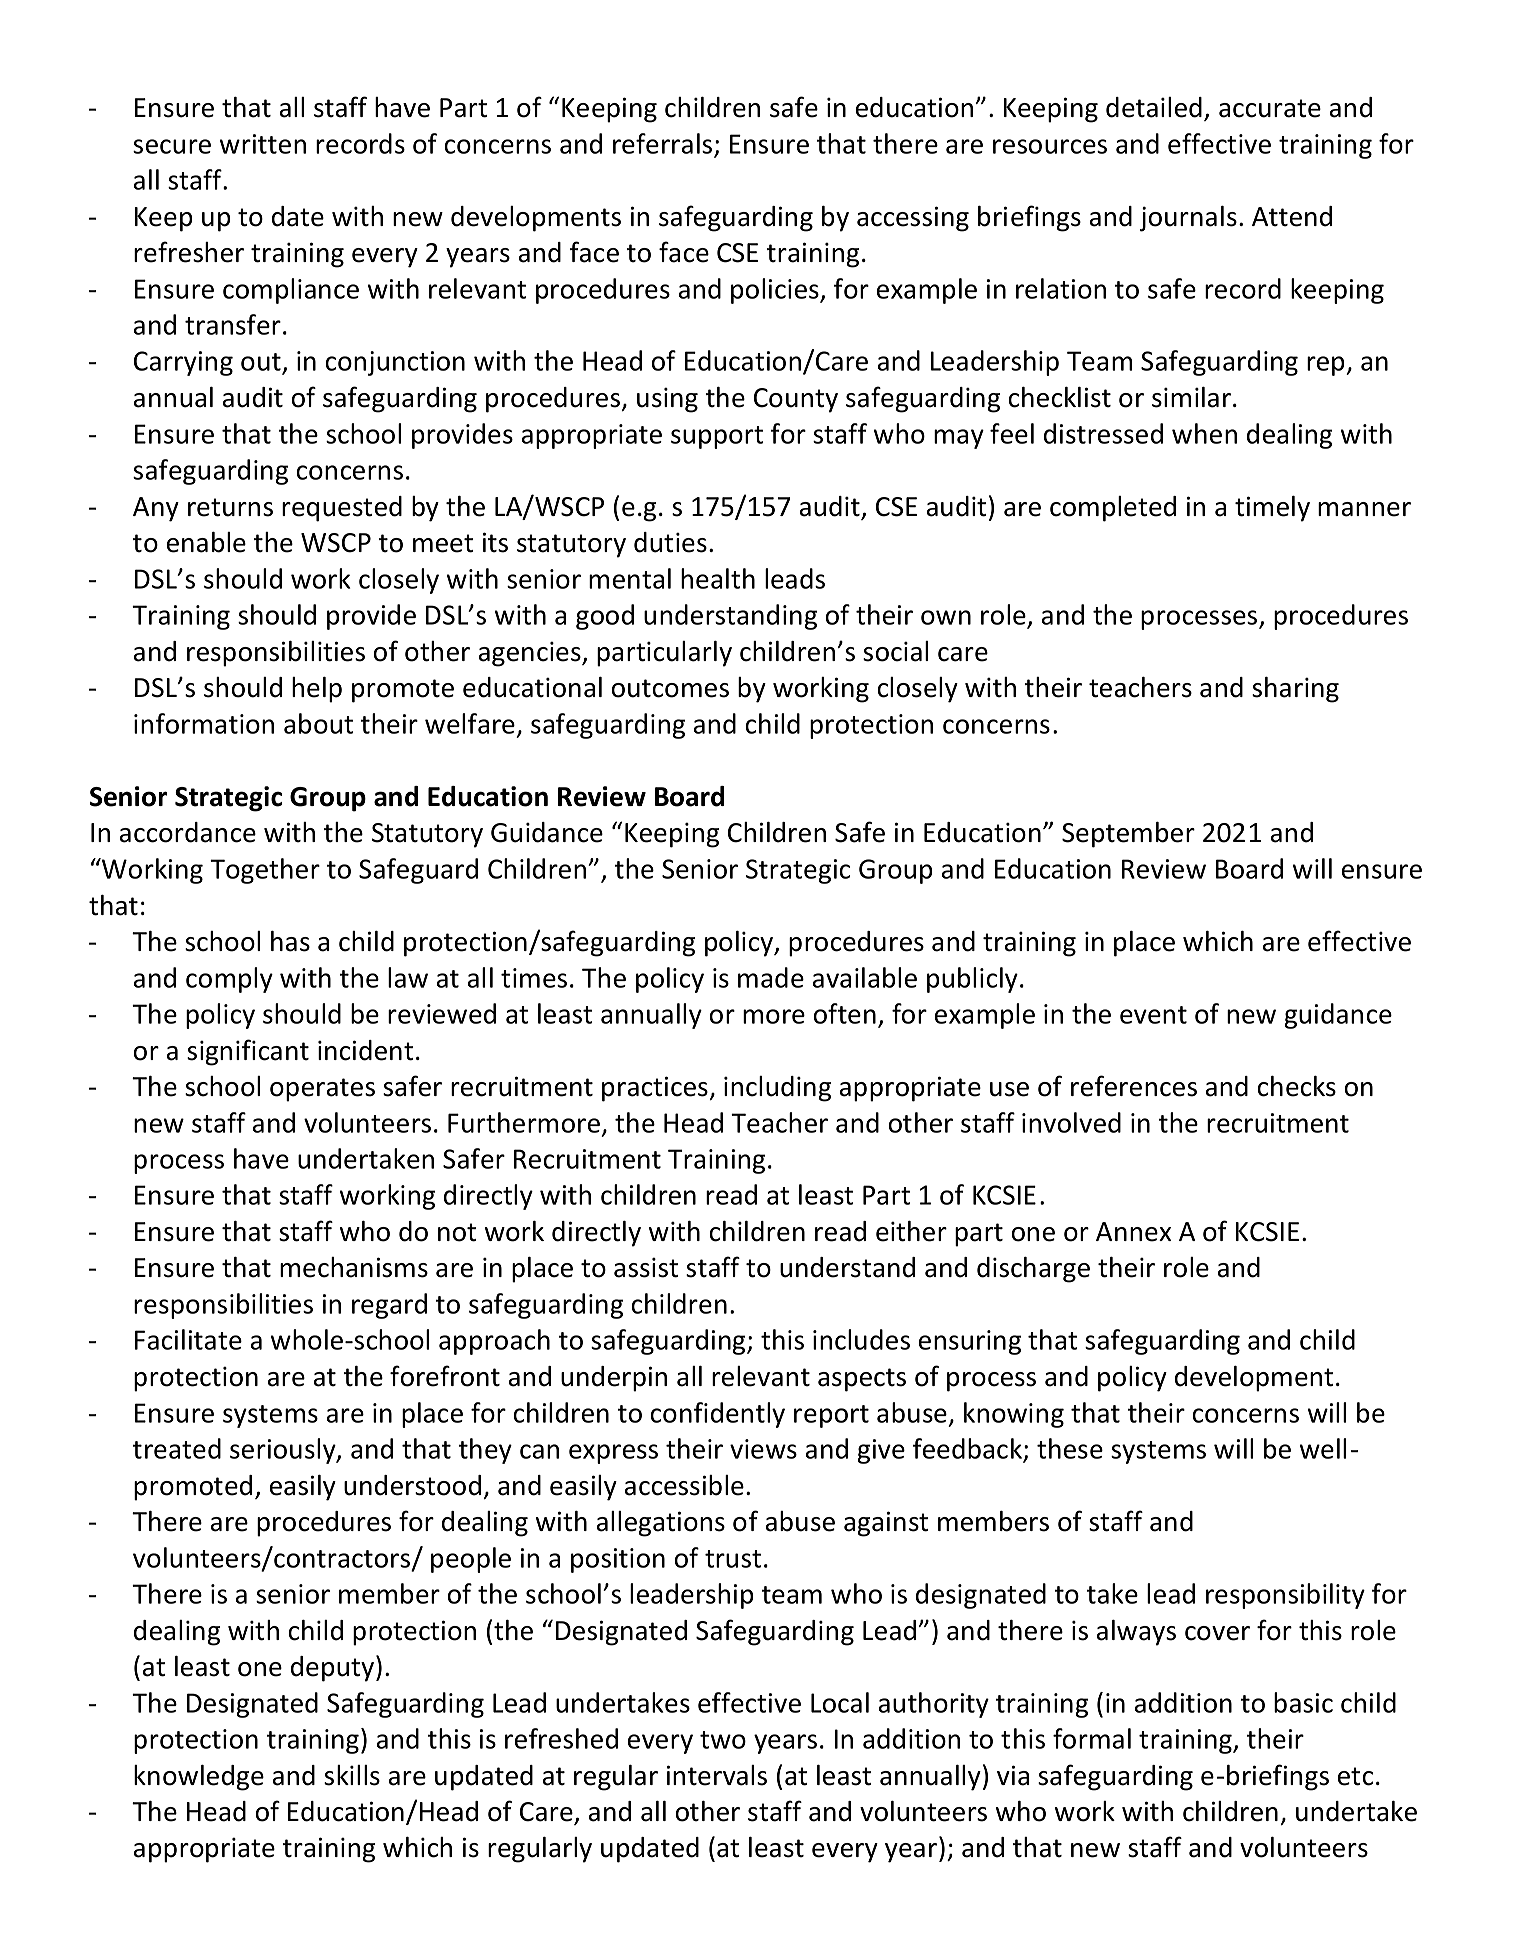  What do you see at coordinates (263, 144) in the screenshot?
I see `written` at bounding box center [263, 144].
